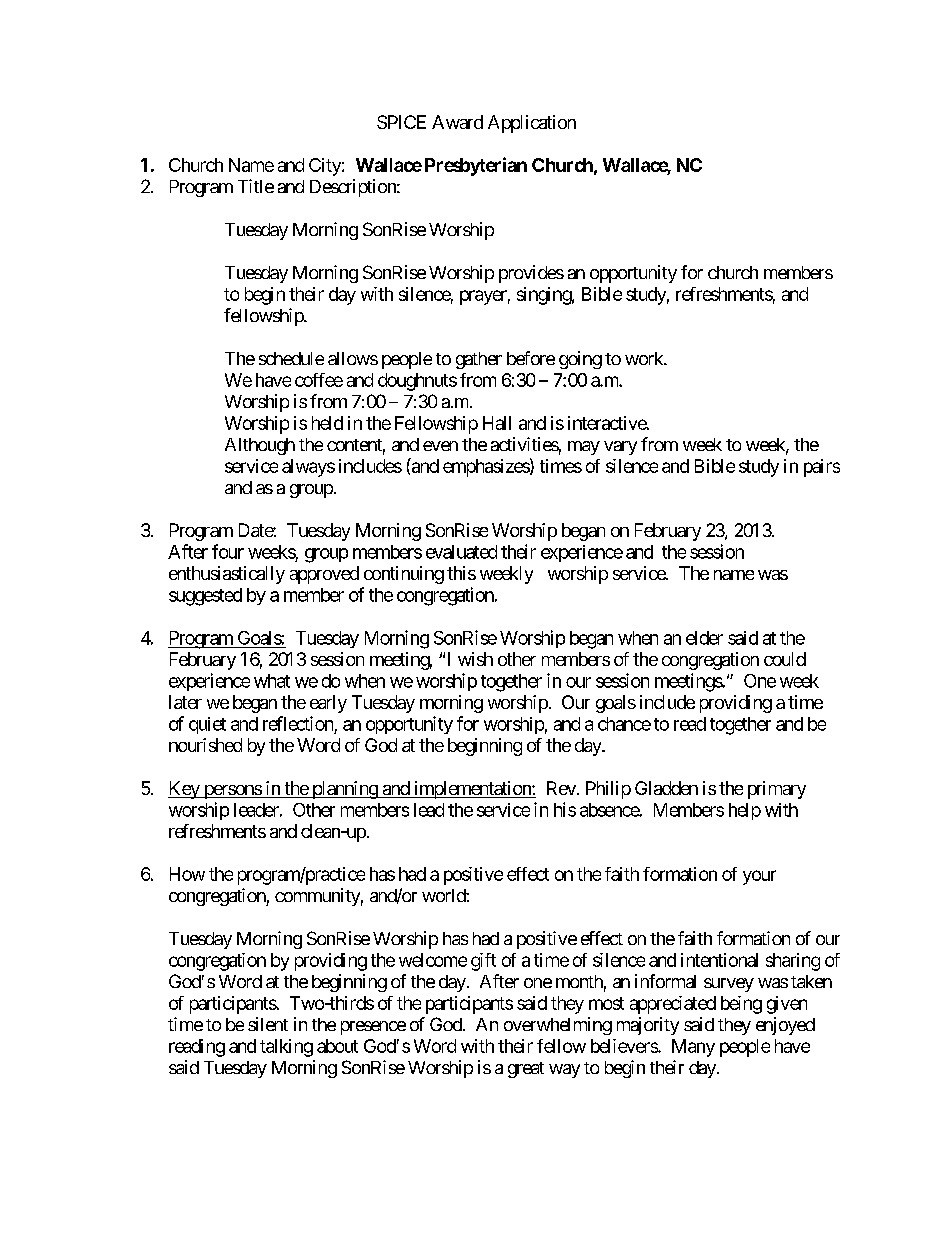 This document has height=1233, width=952. Describe the element at coordinates (187, 874) in the document. I see `How` at that location.
